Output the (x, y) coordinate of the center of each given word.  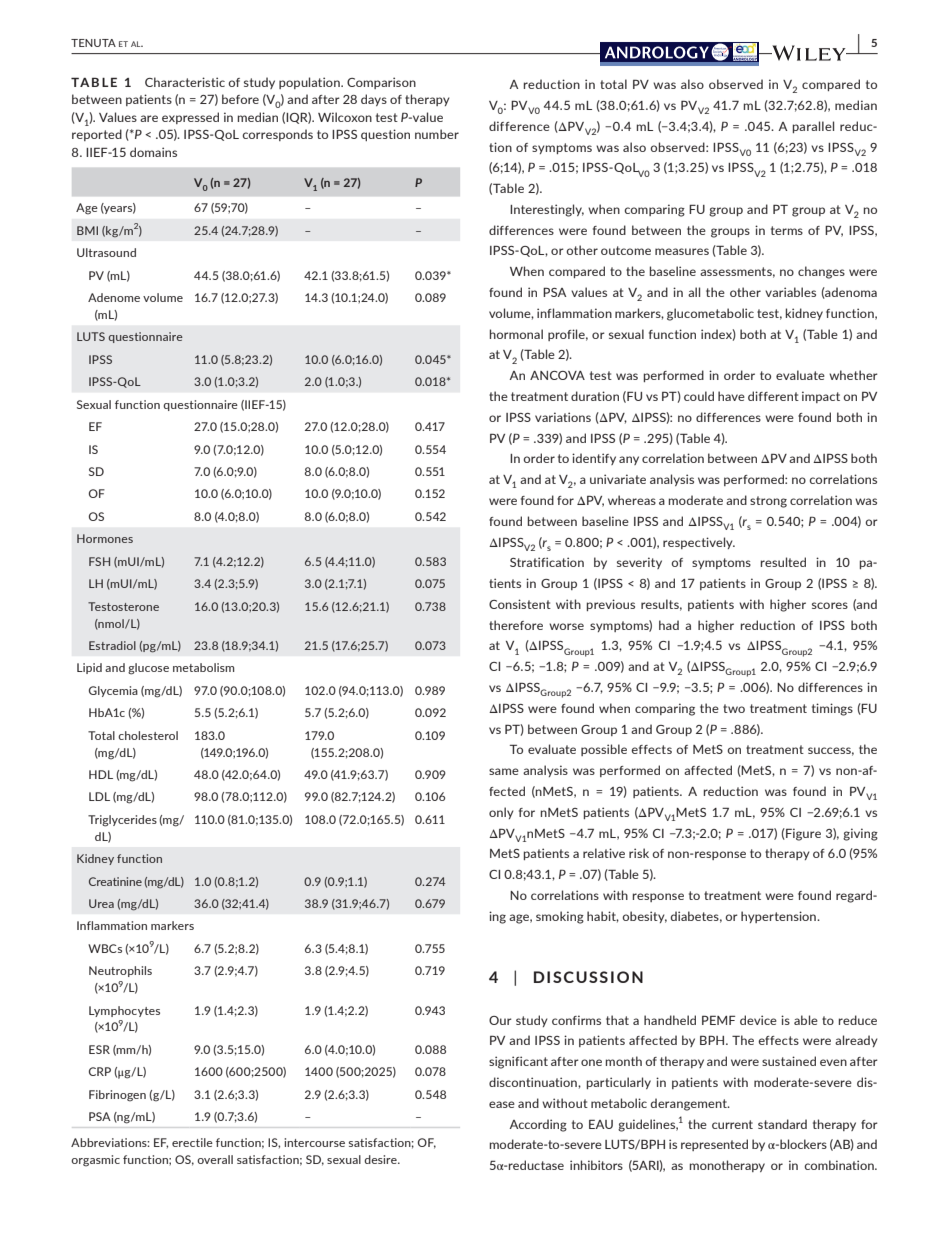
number (437, 134)
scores (830, 605)
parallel (813, 127)
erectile (192, 1142)
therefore (516, 625)
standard (782, 1124)
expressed (190, 118)
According (538, 1125)
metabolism (203, 667)
